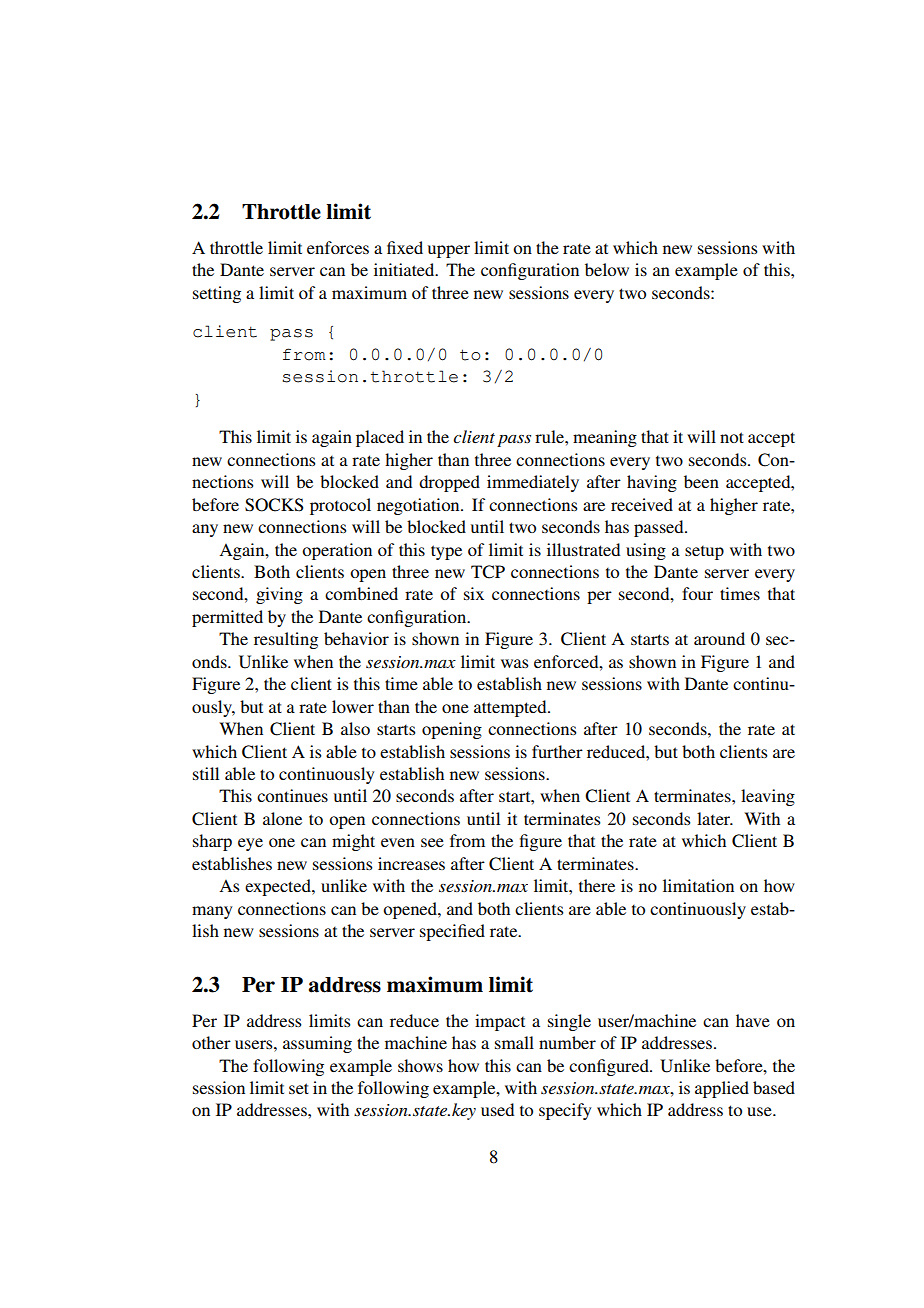 The height and width of the page is (1308, 924). Describe the element at coordinates (317, 1044) in the page. I see `assuming` at that location.
